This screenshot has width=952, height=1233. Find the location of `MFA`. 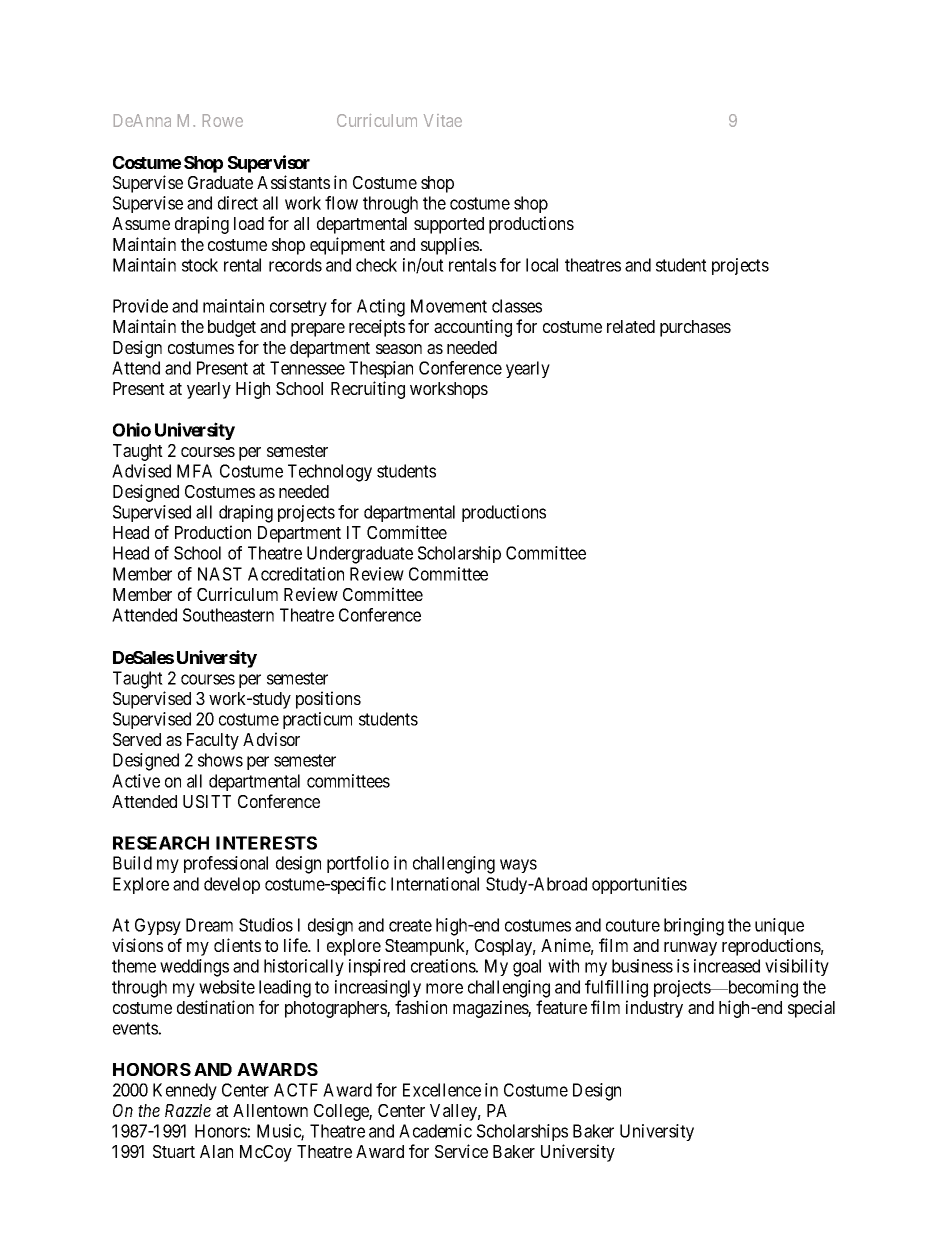

MFA is located at coordinates (194, 471).
